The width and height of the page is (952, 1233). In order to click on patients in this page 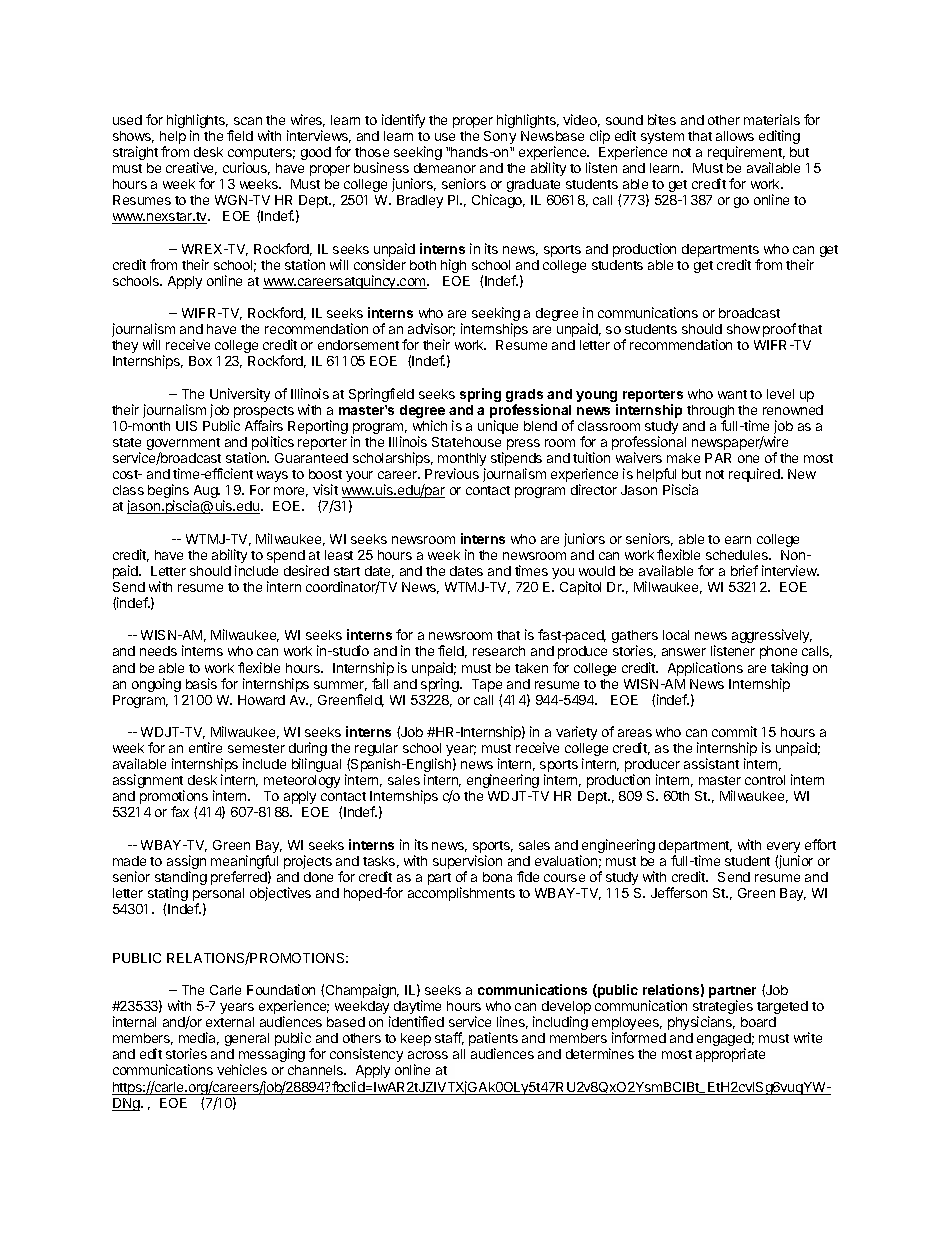, I will do `click(493, 1040)`.
